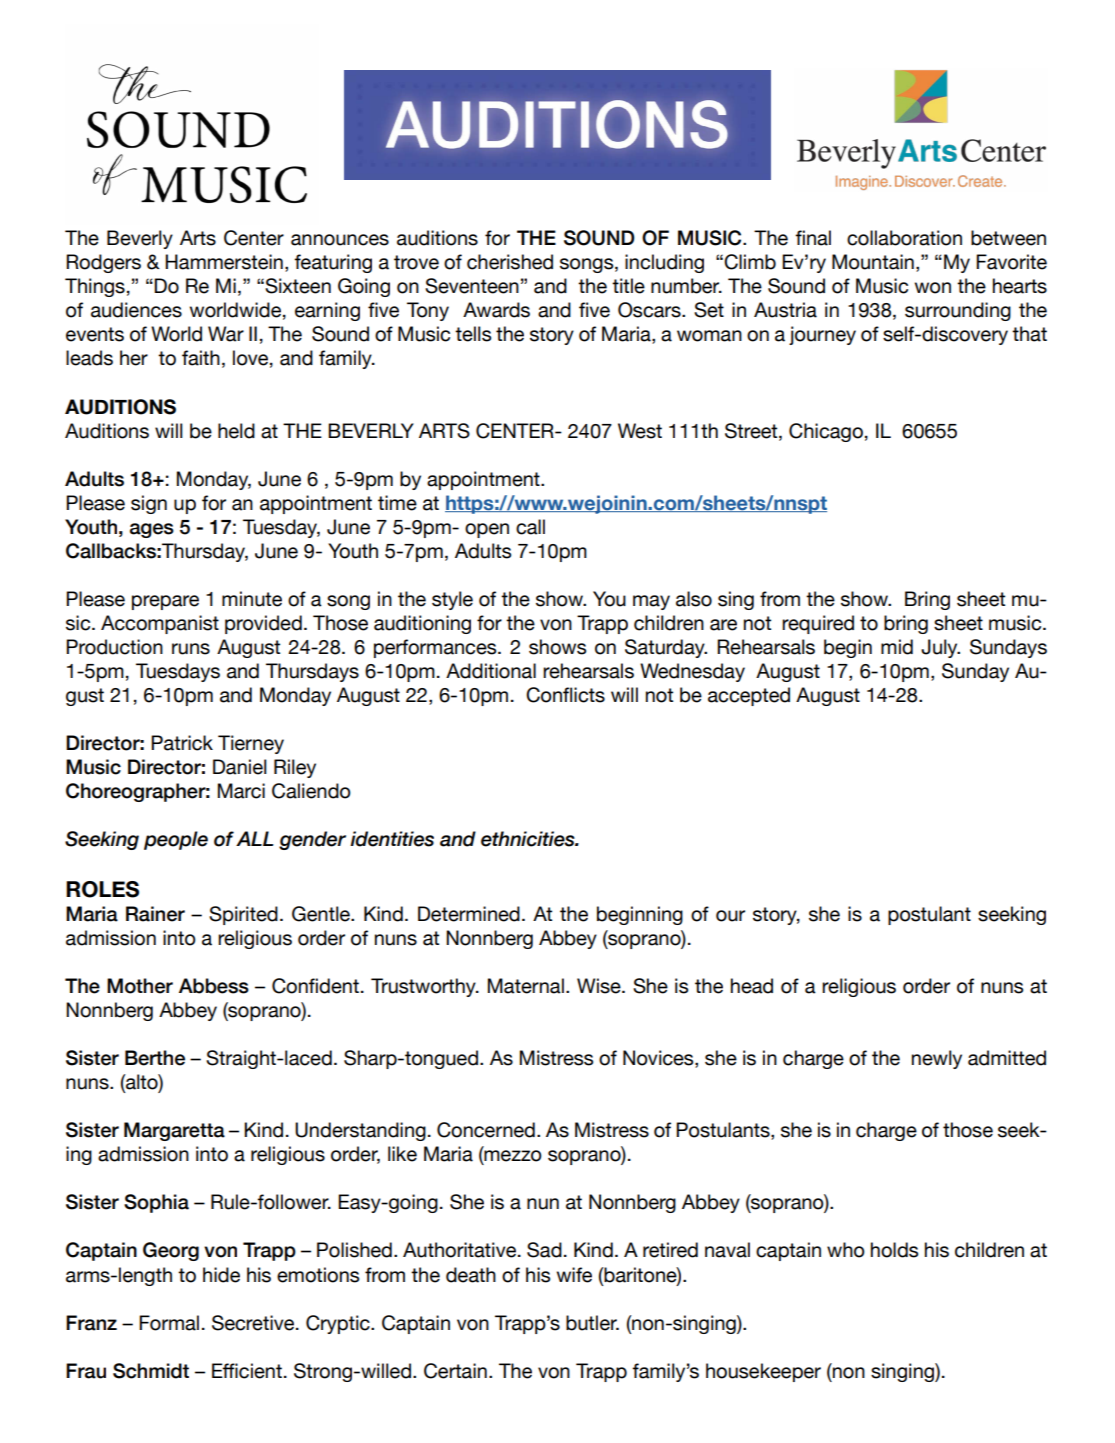 Image resolution: width=1115 pixels, height=1443 pixels. What do you see at coordinates (392, 839) in the image?
I see `identities` at bounding box center [392, 839].
